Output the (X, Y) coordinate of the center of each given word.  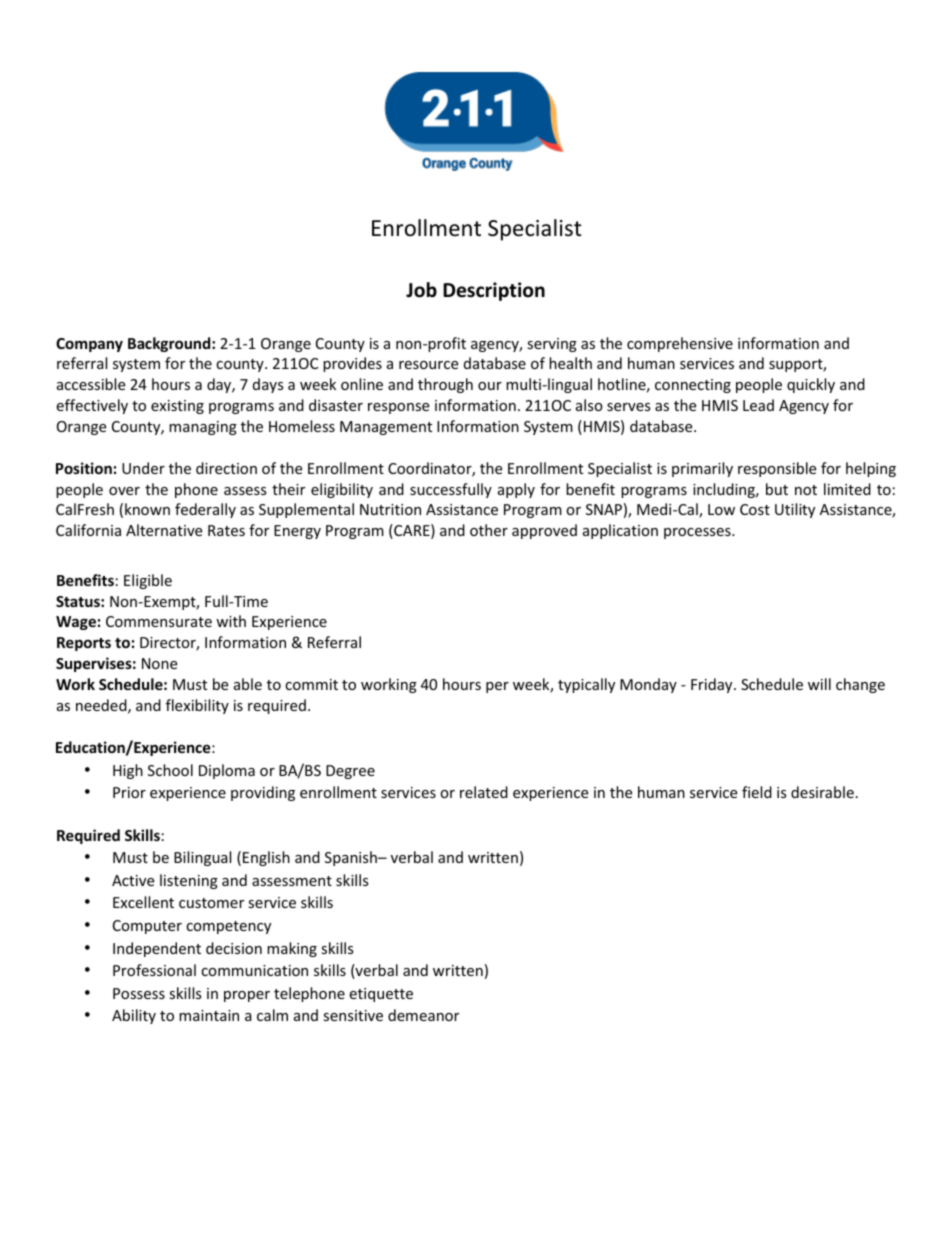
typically (586, 685)
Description (494, 291)
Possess (139, 993)
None (159, 663)
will (819, 684)
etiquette (381, 995)
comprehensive (680, 344)
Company (89, 345)
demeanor (423, 1015)
